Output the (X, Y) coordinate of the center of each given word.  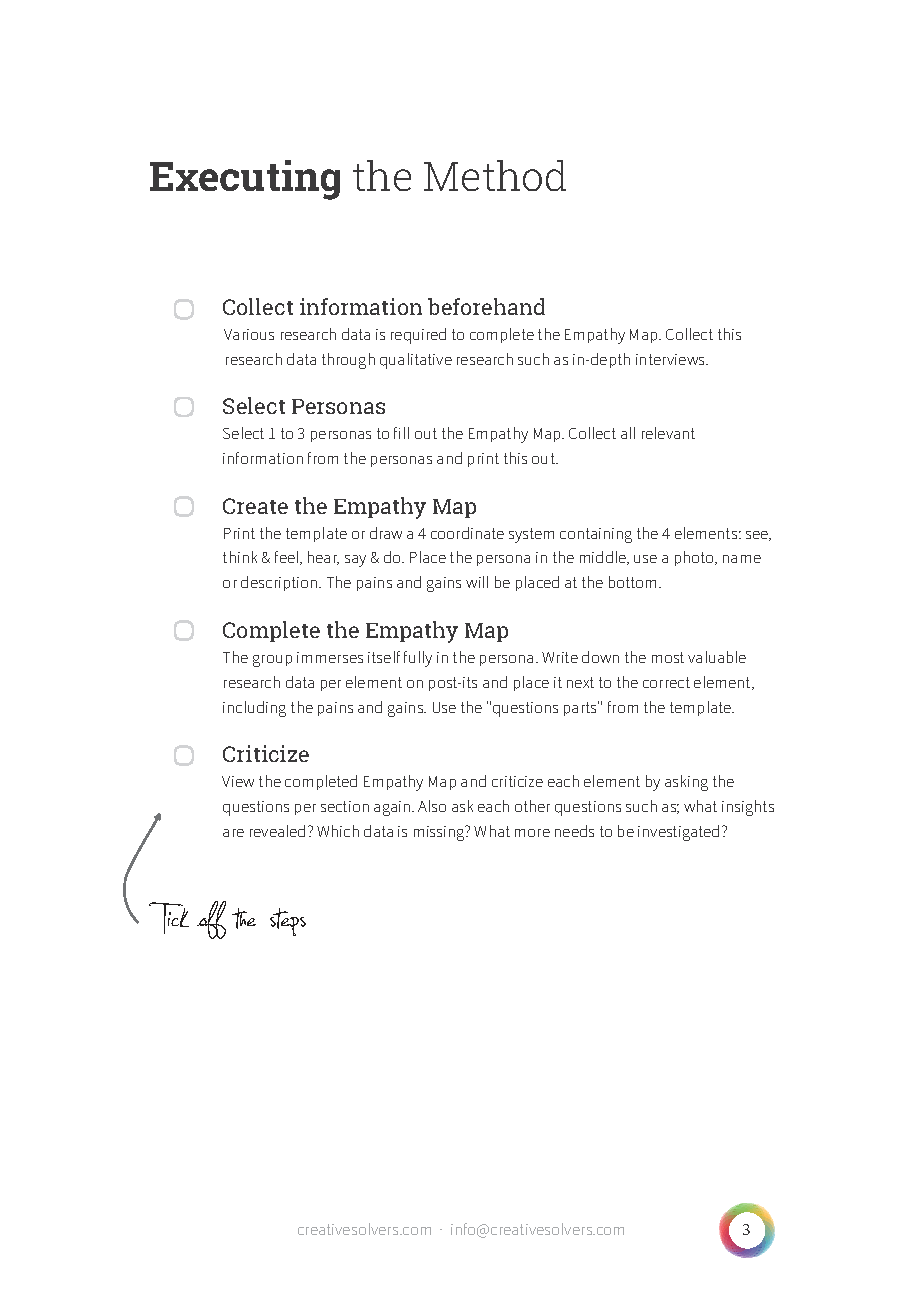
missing (440, 833)
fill (401, 433)
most (668, 657)
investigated (678, 833)
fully (418, 659)
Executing (245, 180)
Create (255, 506)
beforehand (486, 306)
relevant (668, 433)
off (211, 920)
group (272, 661)
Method (495, 175)
